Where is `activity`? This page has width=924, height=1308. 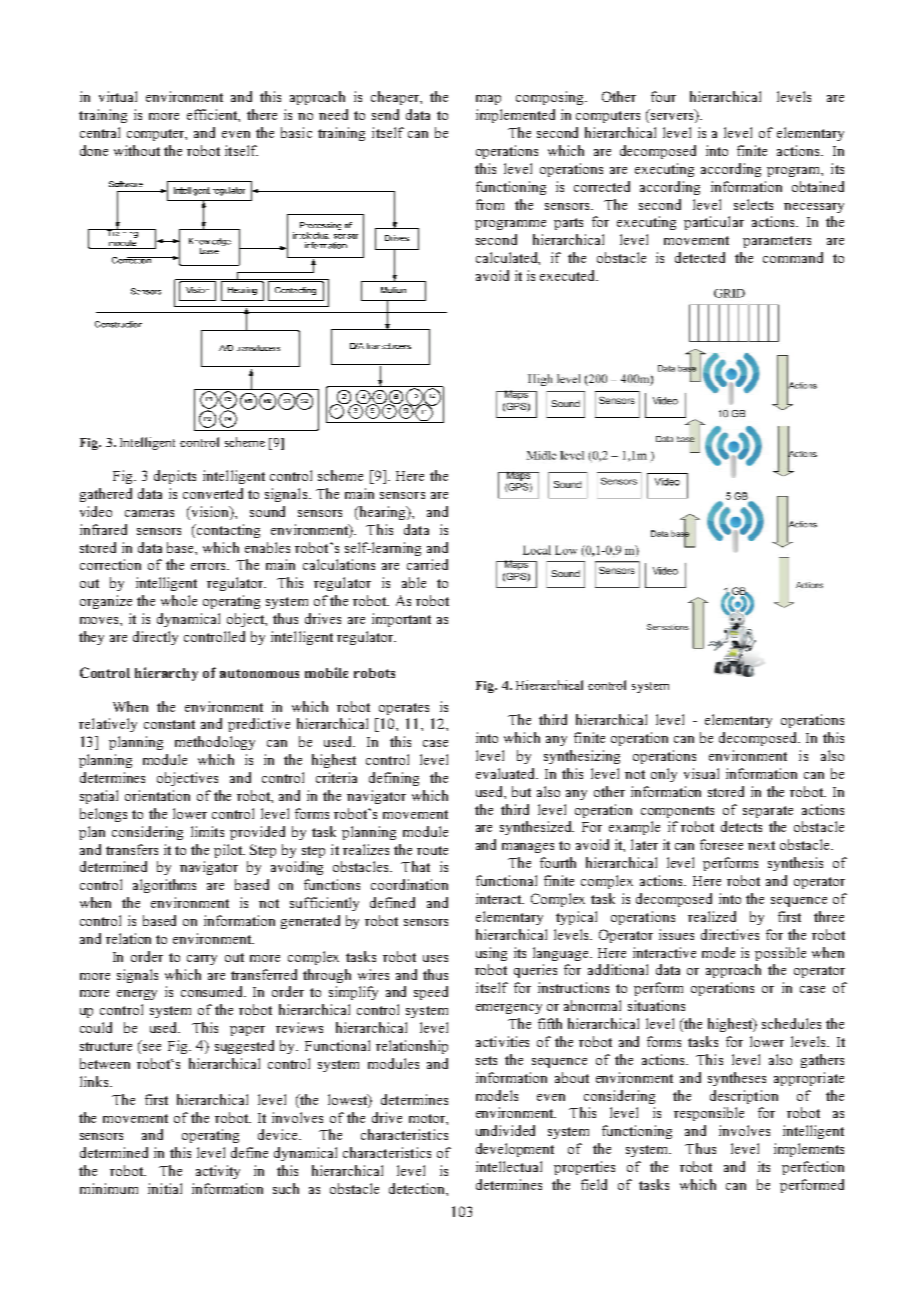
activity is located at coordinates (218, 1172).
